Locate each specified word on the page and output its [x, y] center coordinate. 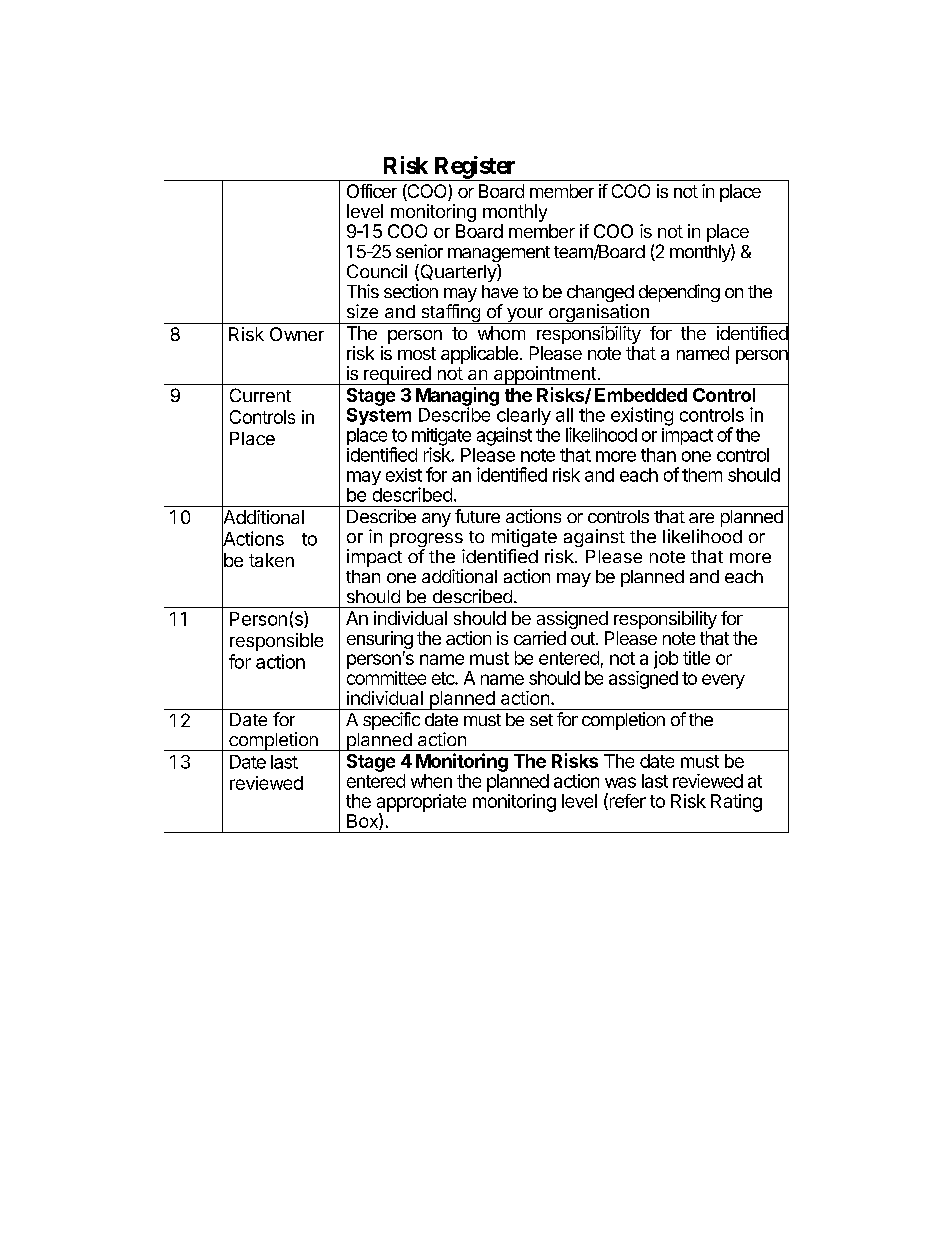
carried [540, 638]
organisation [598, 314]
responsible [276, 642]
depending [679, 293]
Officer [372, 191]
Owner [297, 334]
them [702, 475]
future [477, 516]
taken [271, 560]
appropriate [421, 804]
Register [475, 168]
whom [501, 333]
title [696, 658]
